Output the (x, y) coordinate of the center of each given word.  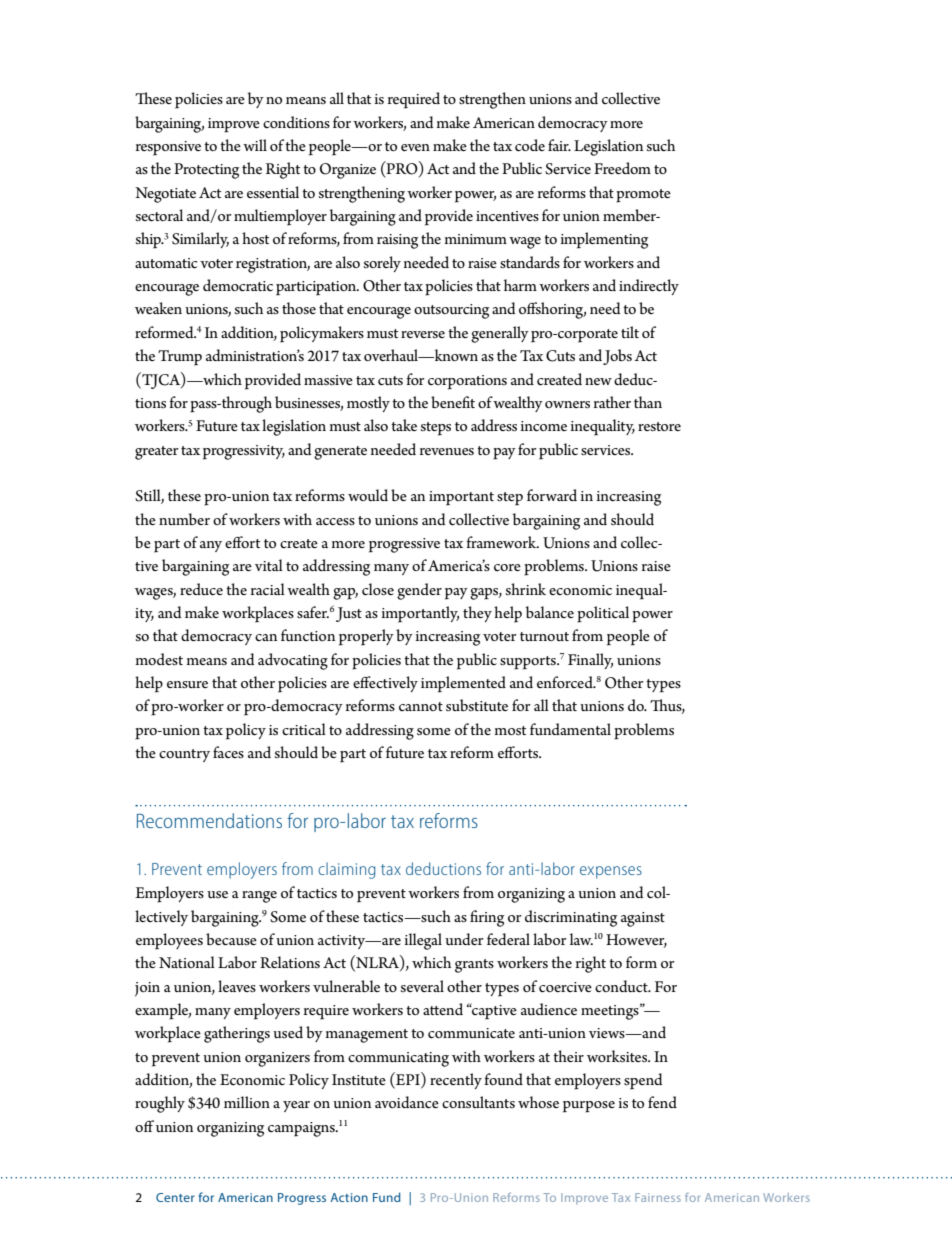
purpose (589, 1107)
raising (397, 241)
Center (175, 1197)
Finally (590, 661)
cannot (421, 706)
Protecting (206, 171)
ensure (187, 684)
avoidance (407, 1102)
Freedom (622, 168)
